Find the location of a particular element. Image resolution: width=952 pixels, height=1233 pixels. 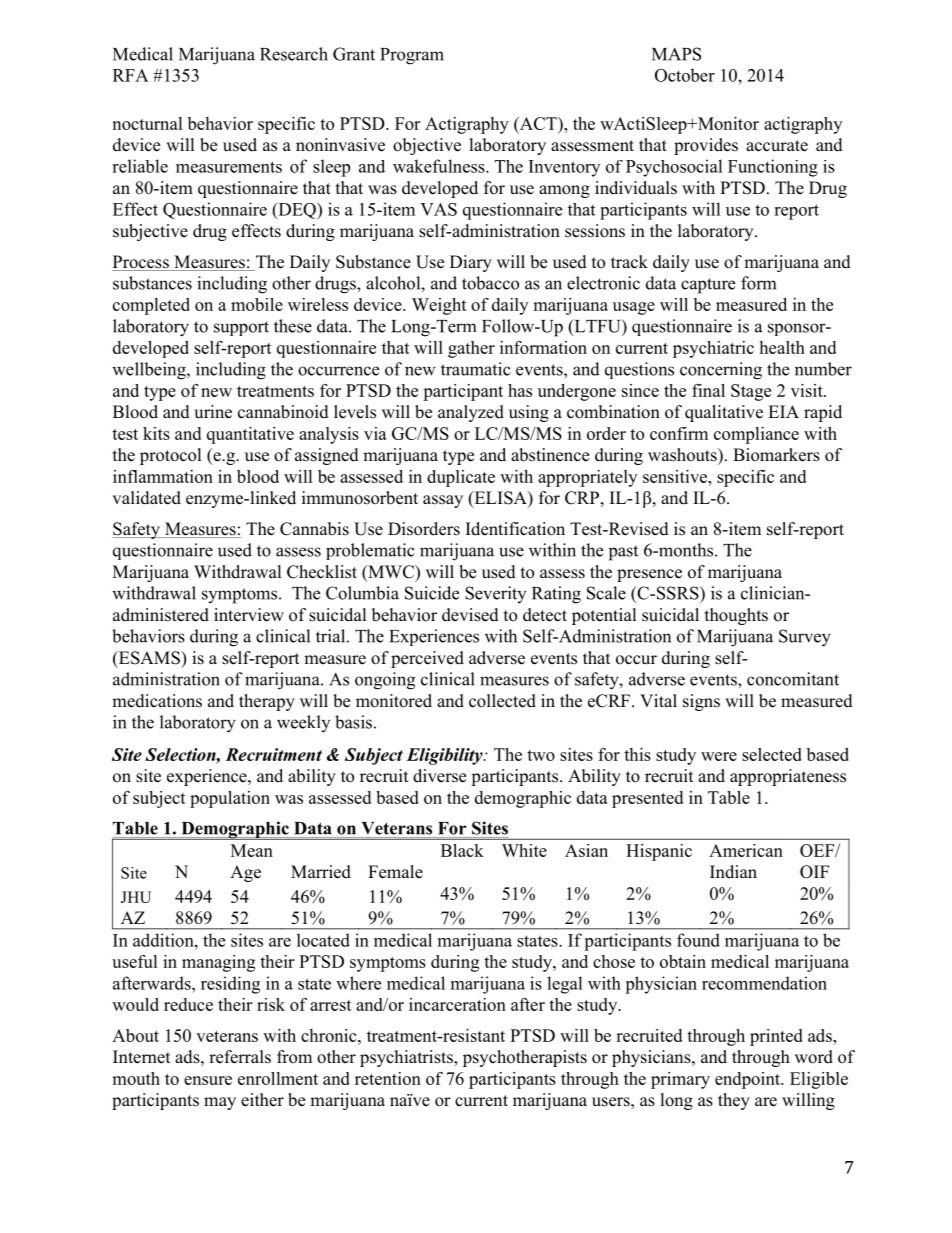

October is located at coordinates (685, 75).
